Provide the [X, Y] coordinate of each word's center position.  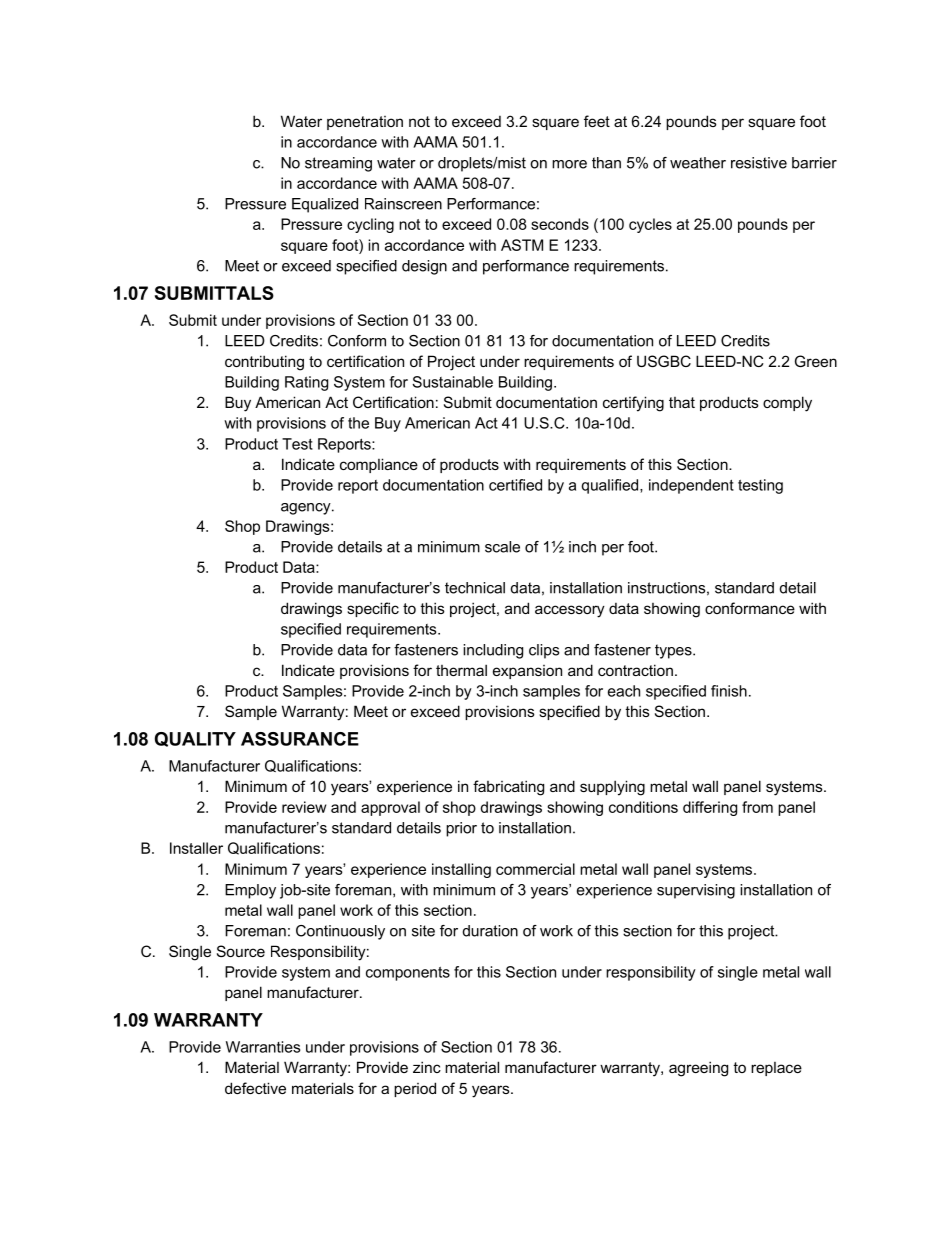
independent [691, 486]
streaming [338, 164]
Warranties [263, 1047]
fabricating [508, 788]
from [757, 807]
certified [515, 485]
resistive [759, 163]
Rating [306, 383]
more [569, 164]
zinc [427, 1067]
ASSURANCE [300, 739]
